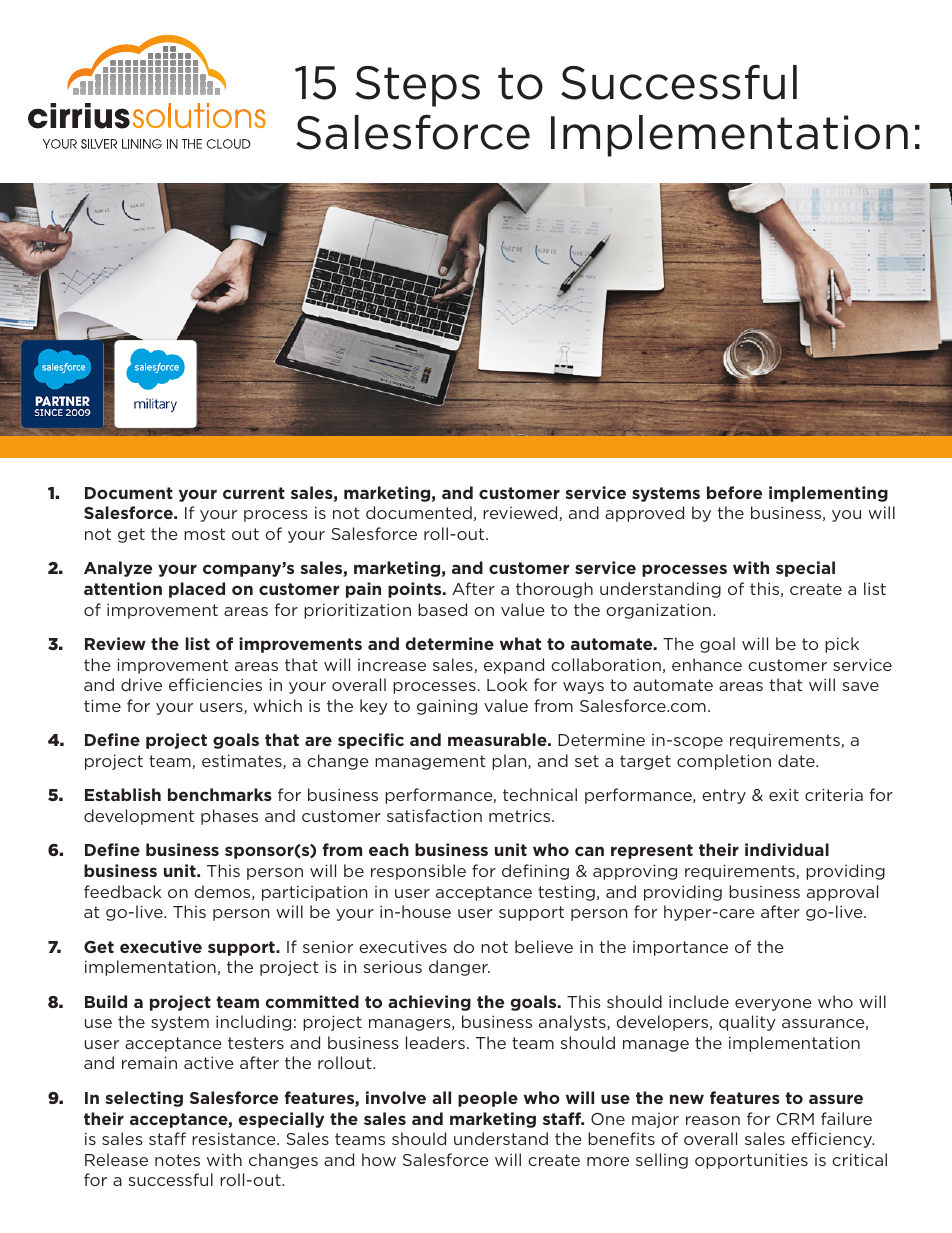  I want to click on resistance, so click(235, 1138).
